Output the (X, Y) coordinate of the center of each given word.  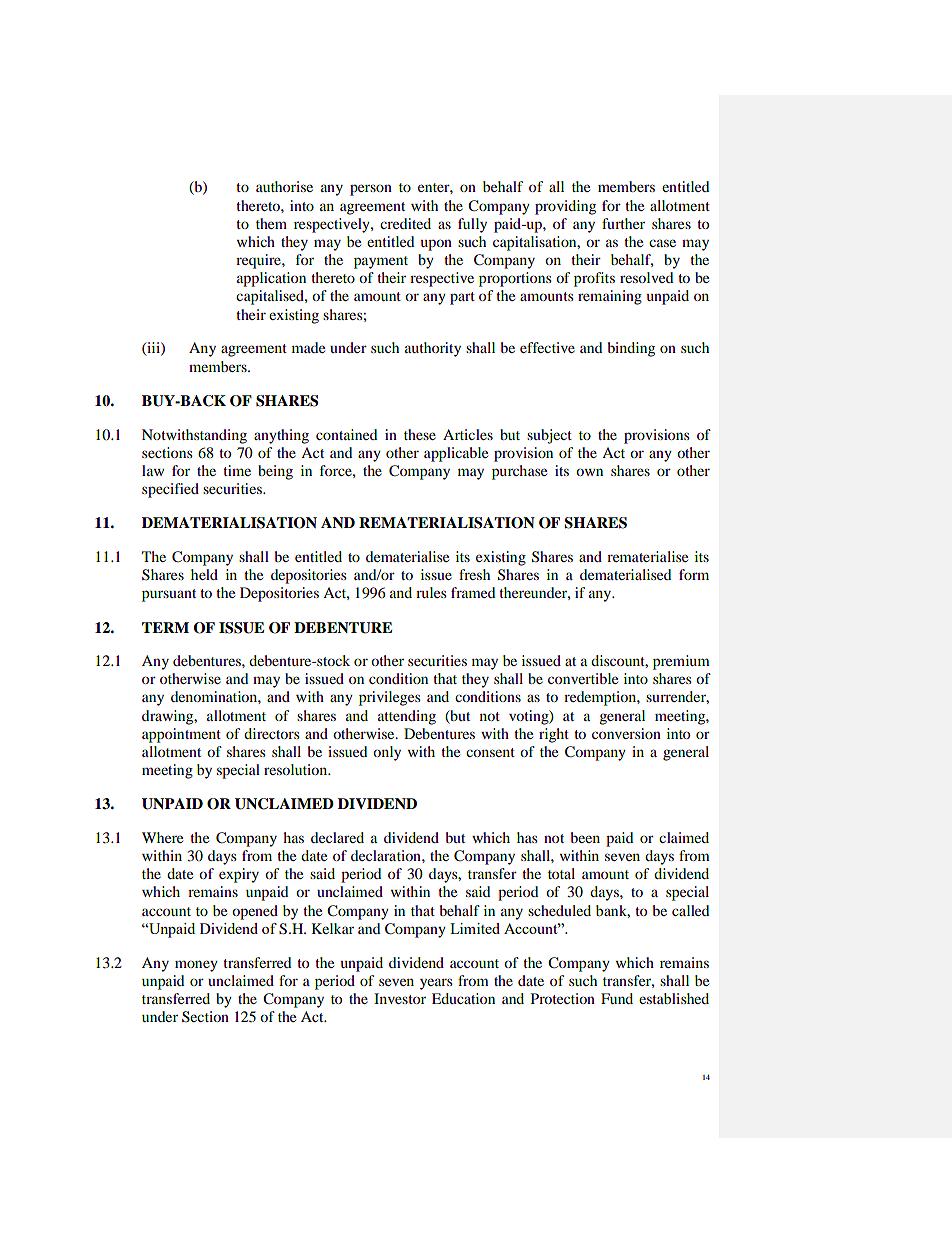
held (204, 574)
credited (405, 223)
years (436, 984)
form (694, 574)
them (271, 223)
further (623, 223)
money (196, 966)
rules (431, 592)
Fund (617, 998)
